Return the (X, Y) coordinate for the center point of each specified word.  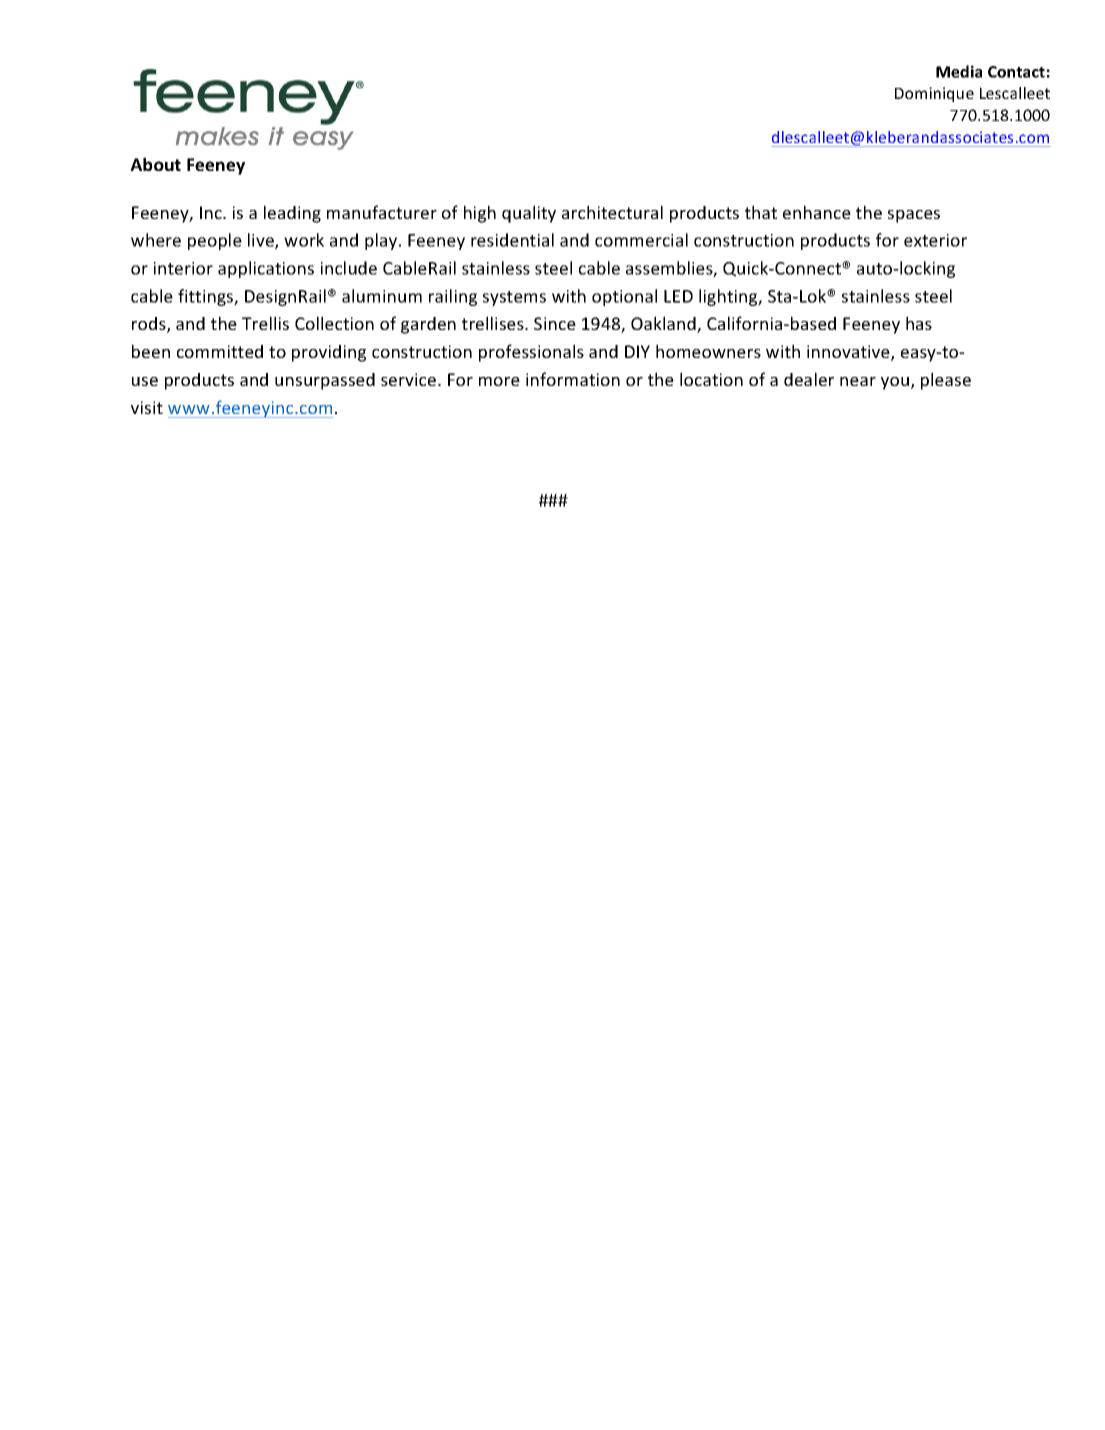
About (155, 164)
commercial (641, 240)
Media (959, 71)
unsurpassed (325, 381)
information (573, 379)
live (262, 241)
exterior (935, 240)
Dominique (934, 94)
